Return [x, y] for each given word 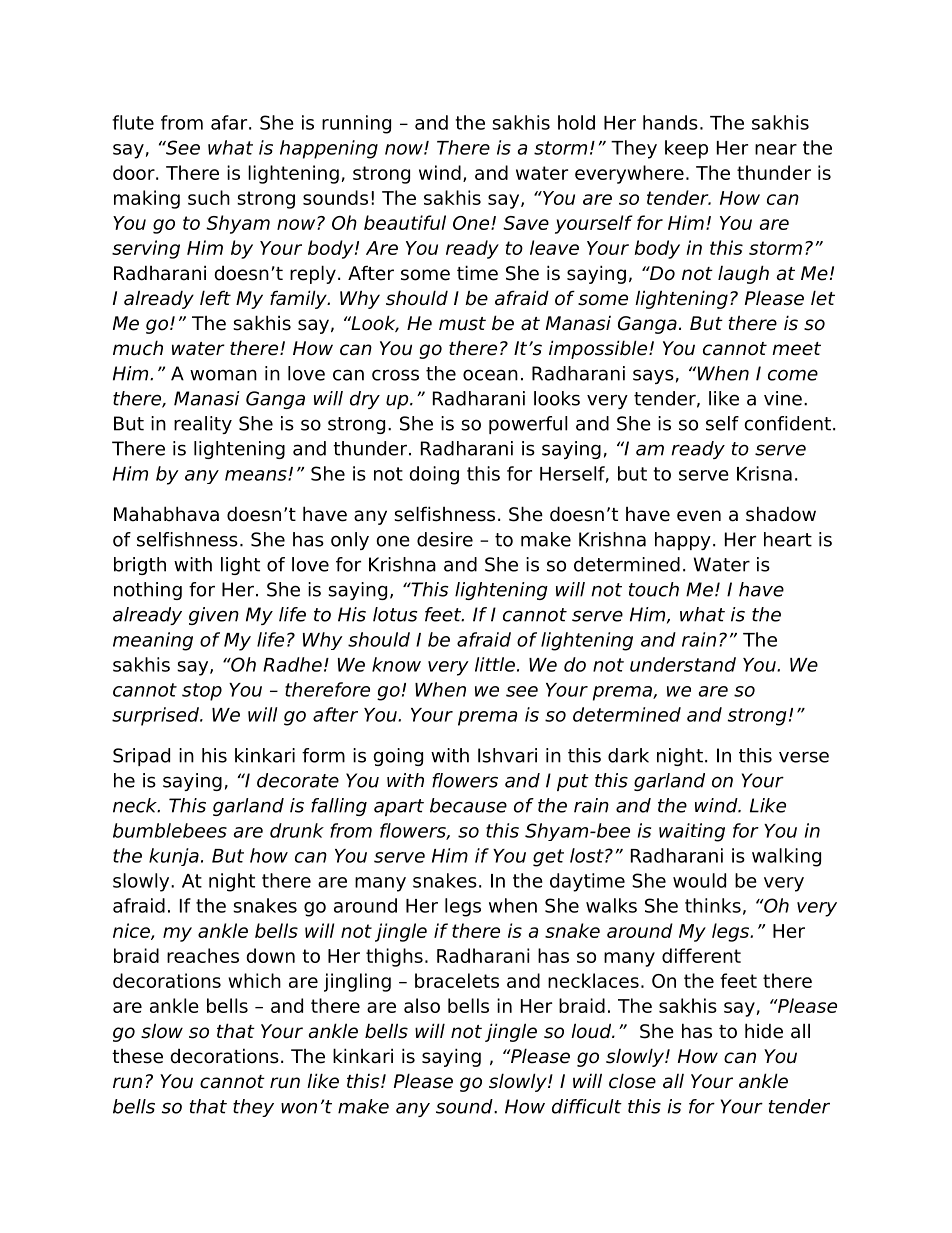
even [699, 516]
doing [434, 475]
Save [526, 223]
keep [686, 149]
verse [804, 757]
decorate [298, 780]
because [468, 805]
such [209, 197]
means [257, 475]
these [137, 1056]
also [422, 1005]
